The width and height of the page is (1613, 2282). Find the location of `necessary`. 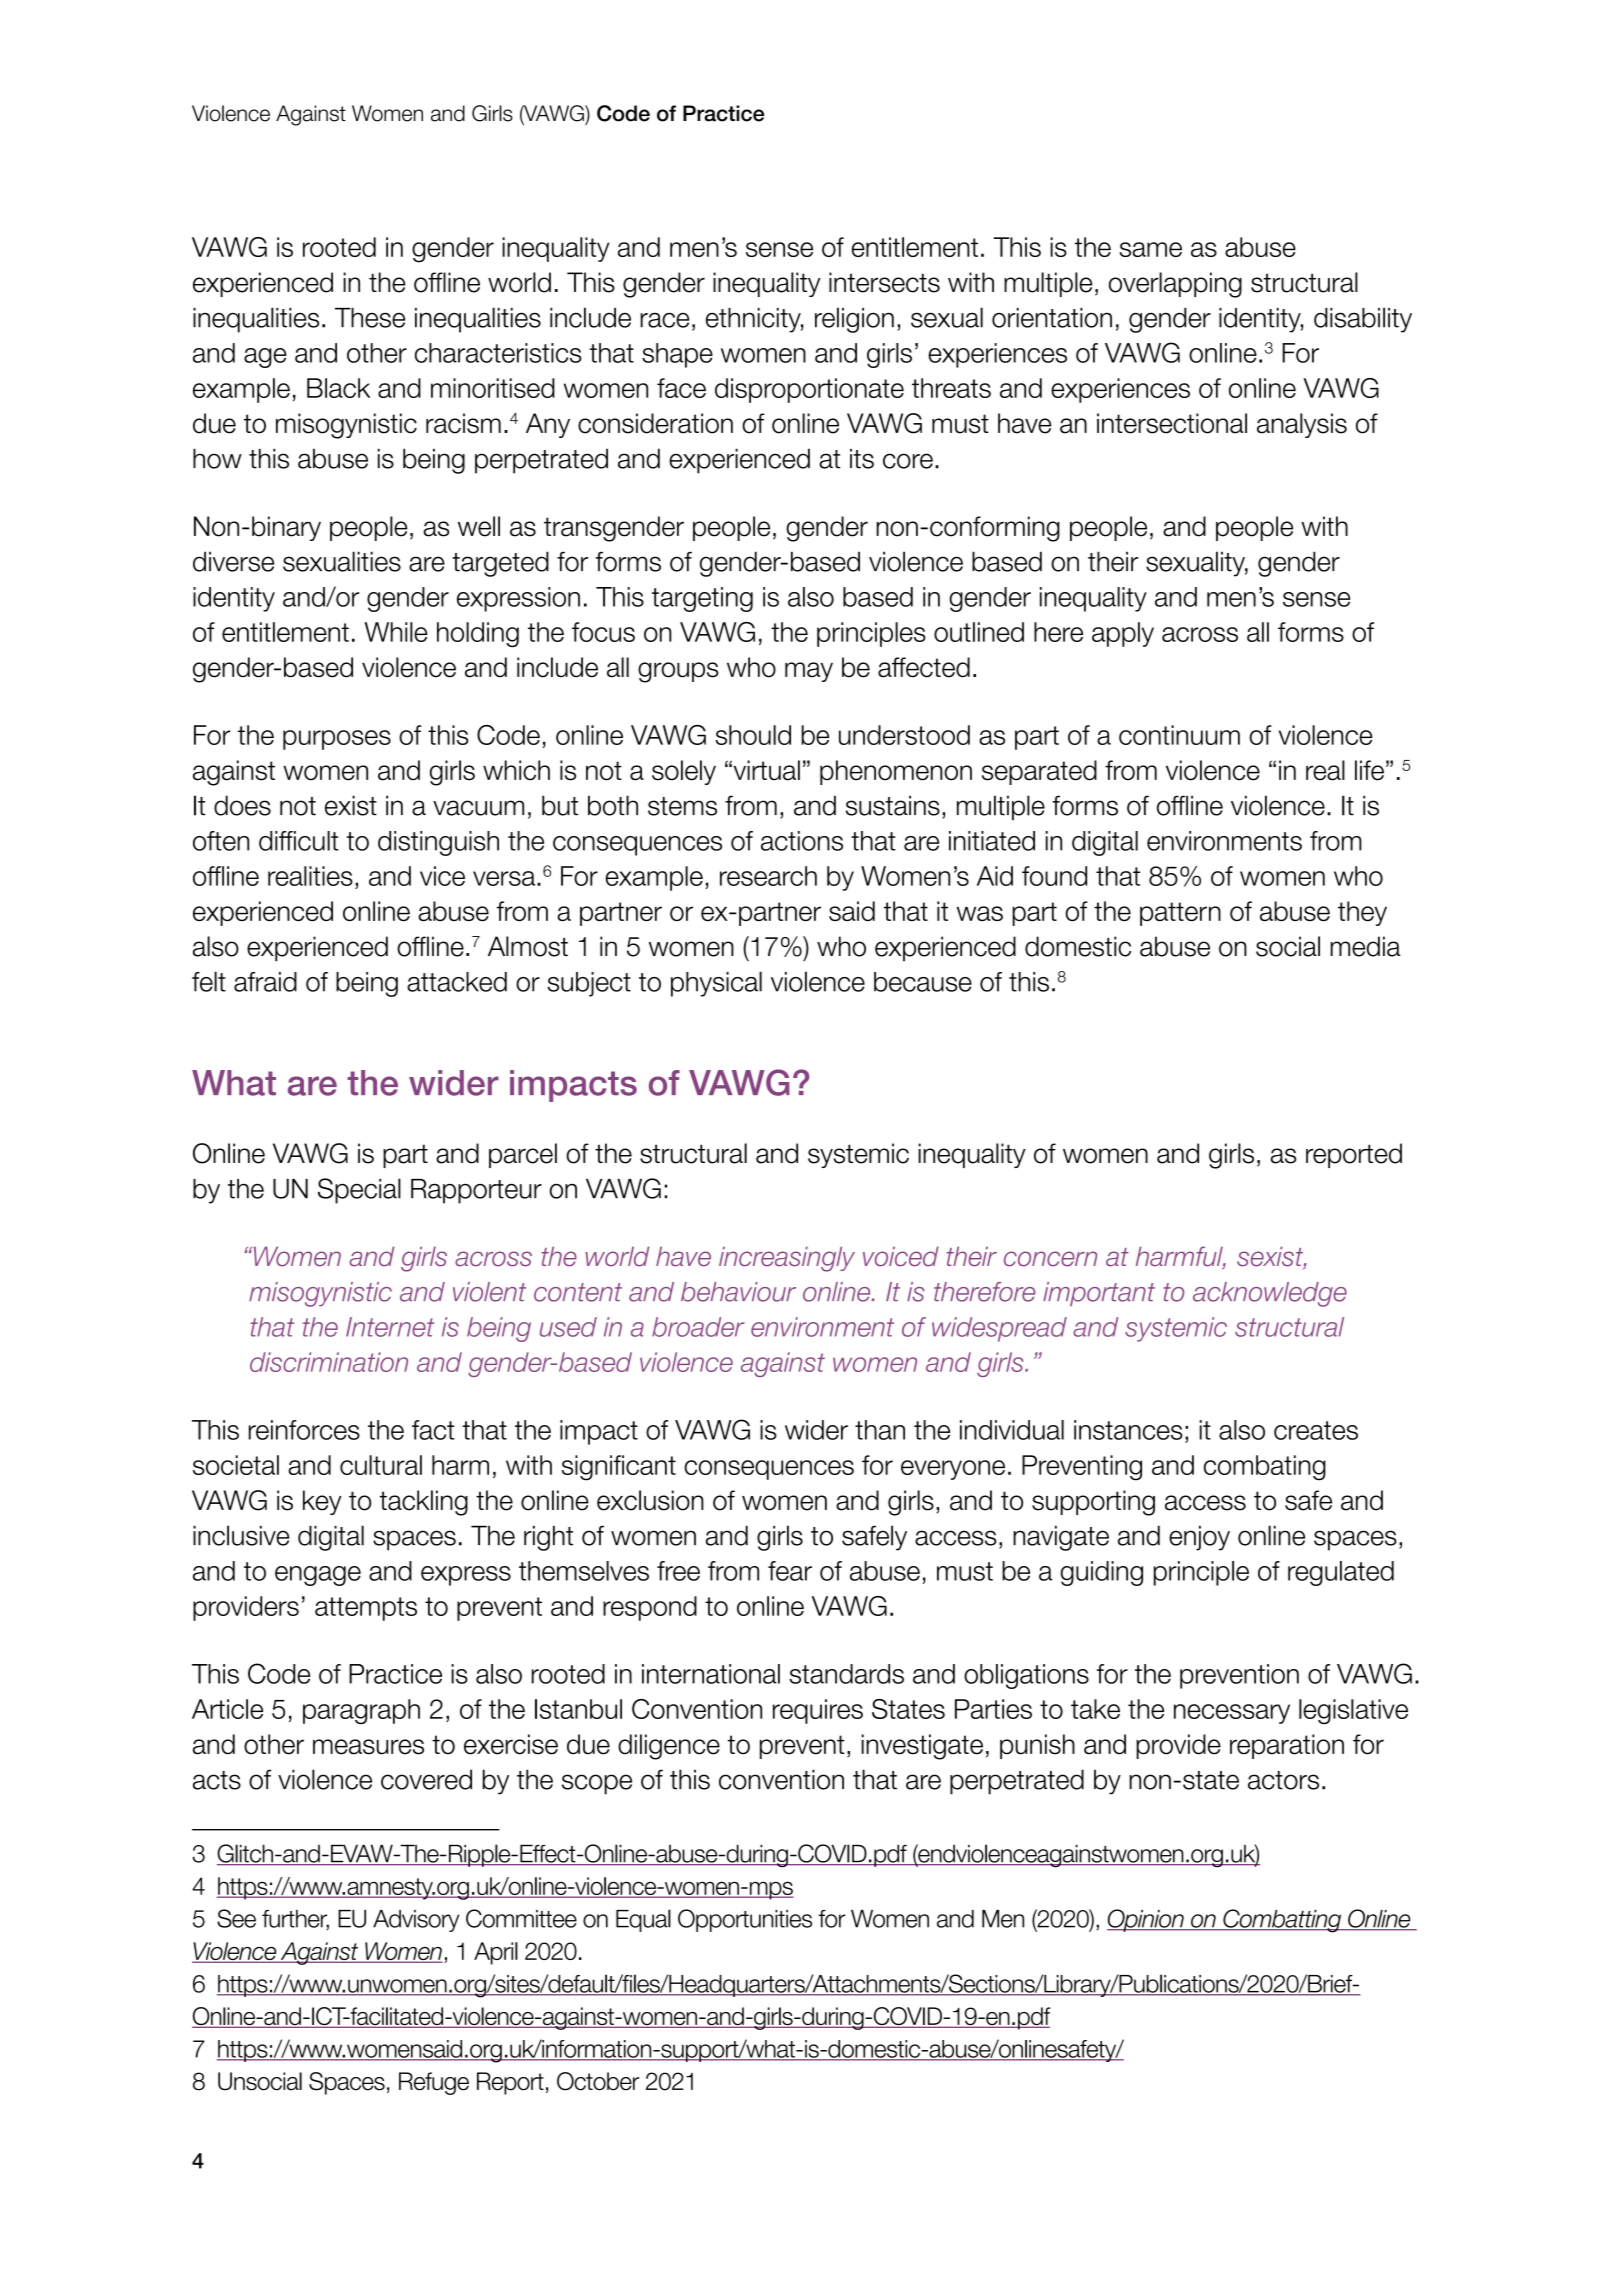

necessary is located at coordinates (1232, 1714).
